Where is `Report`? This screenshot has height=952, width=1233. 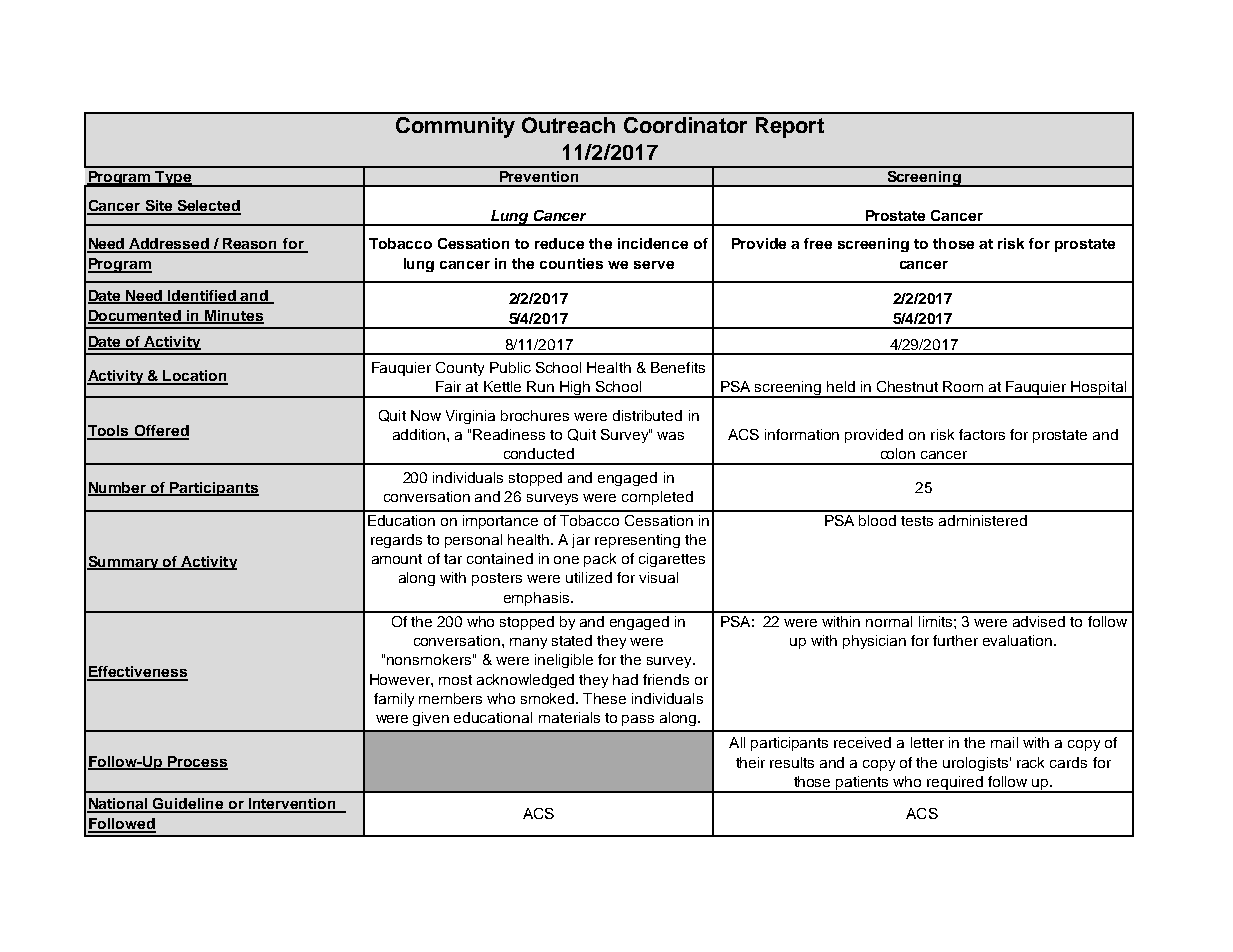
Report is located at coordinates (790, 127).
